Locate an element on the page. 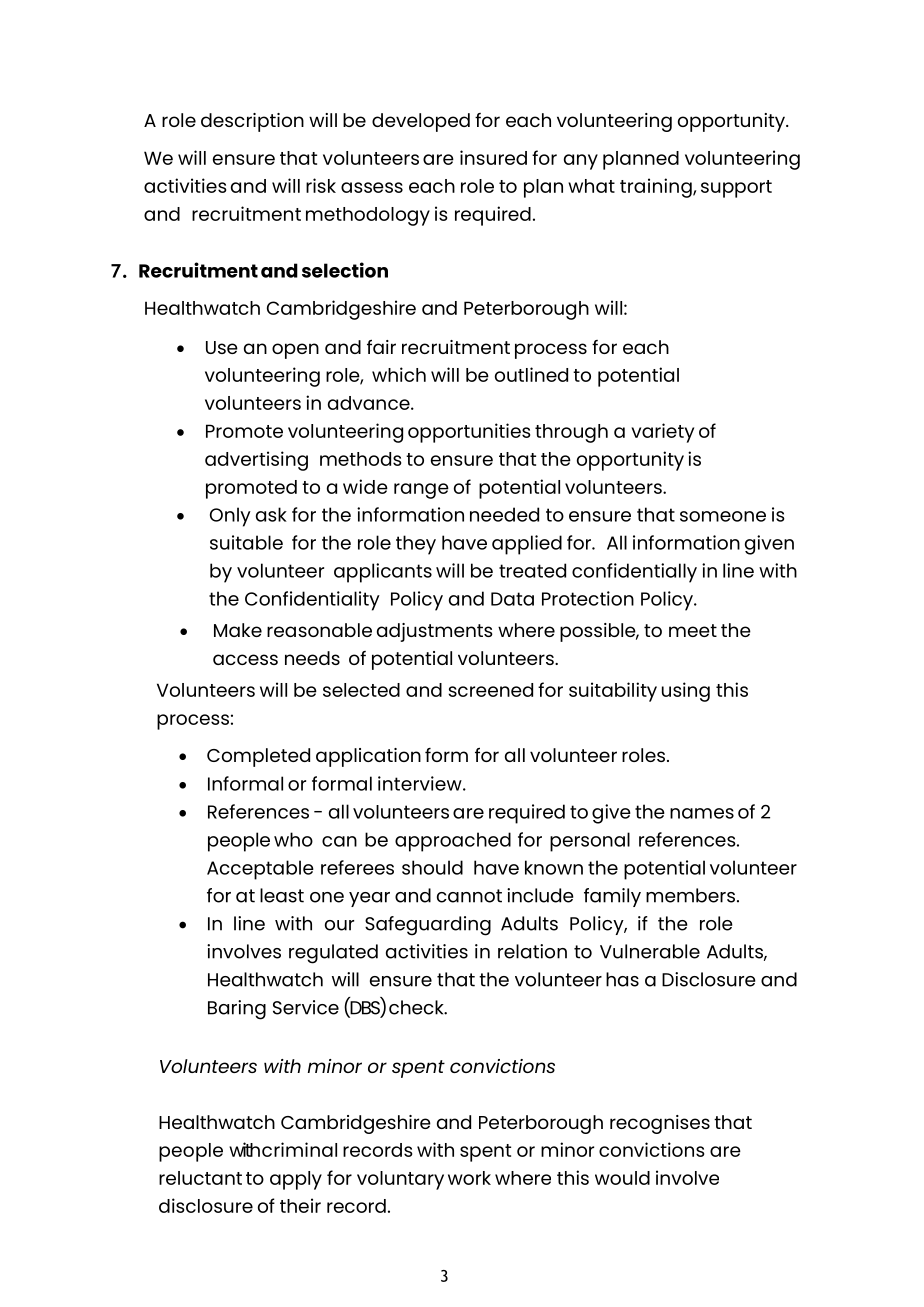 This image has width=924, height=1307. using is located at coordinates (686, 692).
